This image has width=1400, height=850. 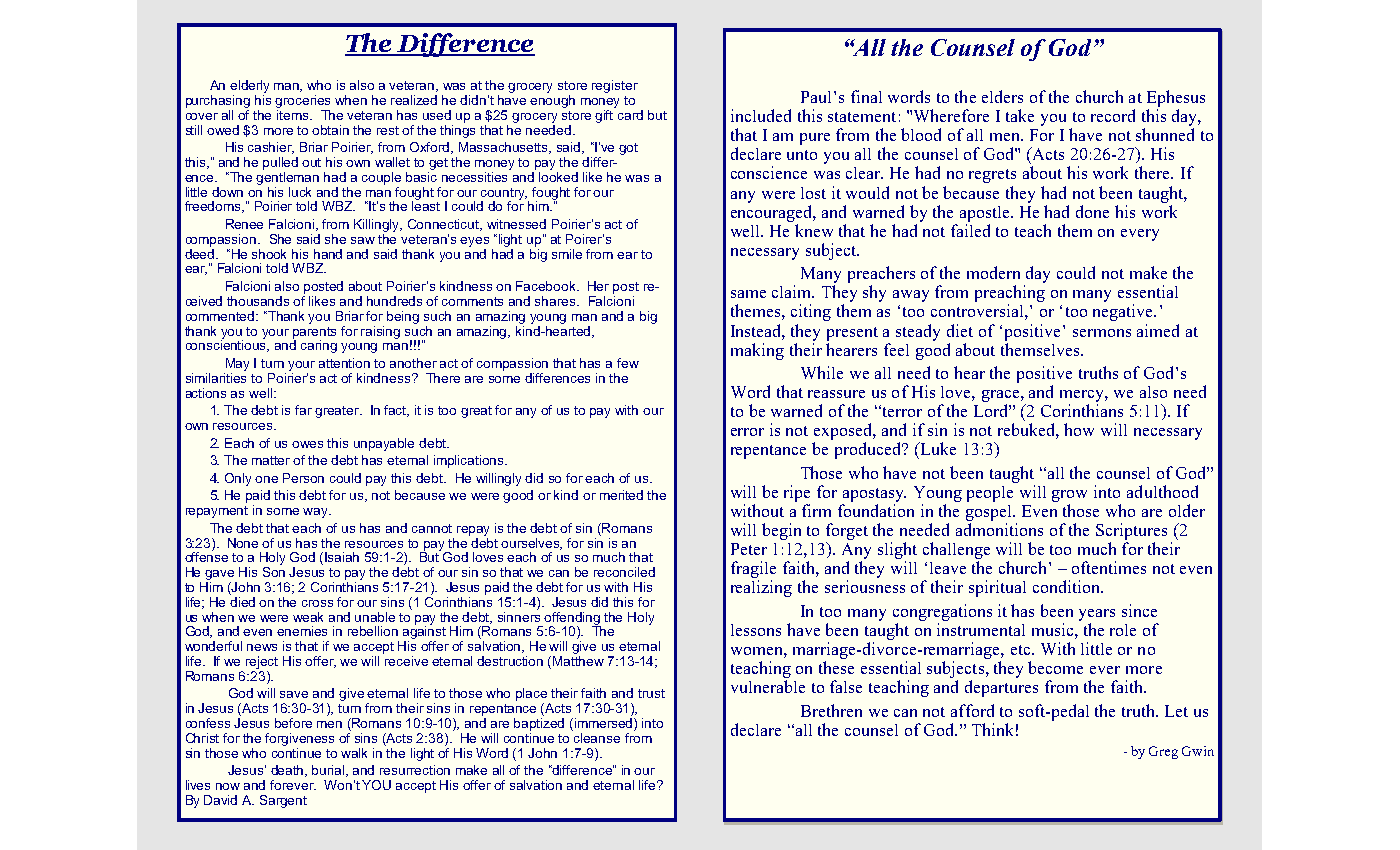 I want to click on card, so click(x=630, y=115).
